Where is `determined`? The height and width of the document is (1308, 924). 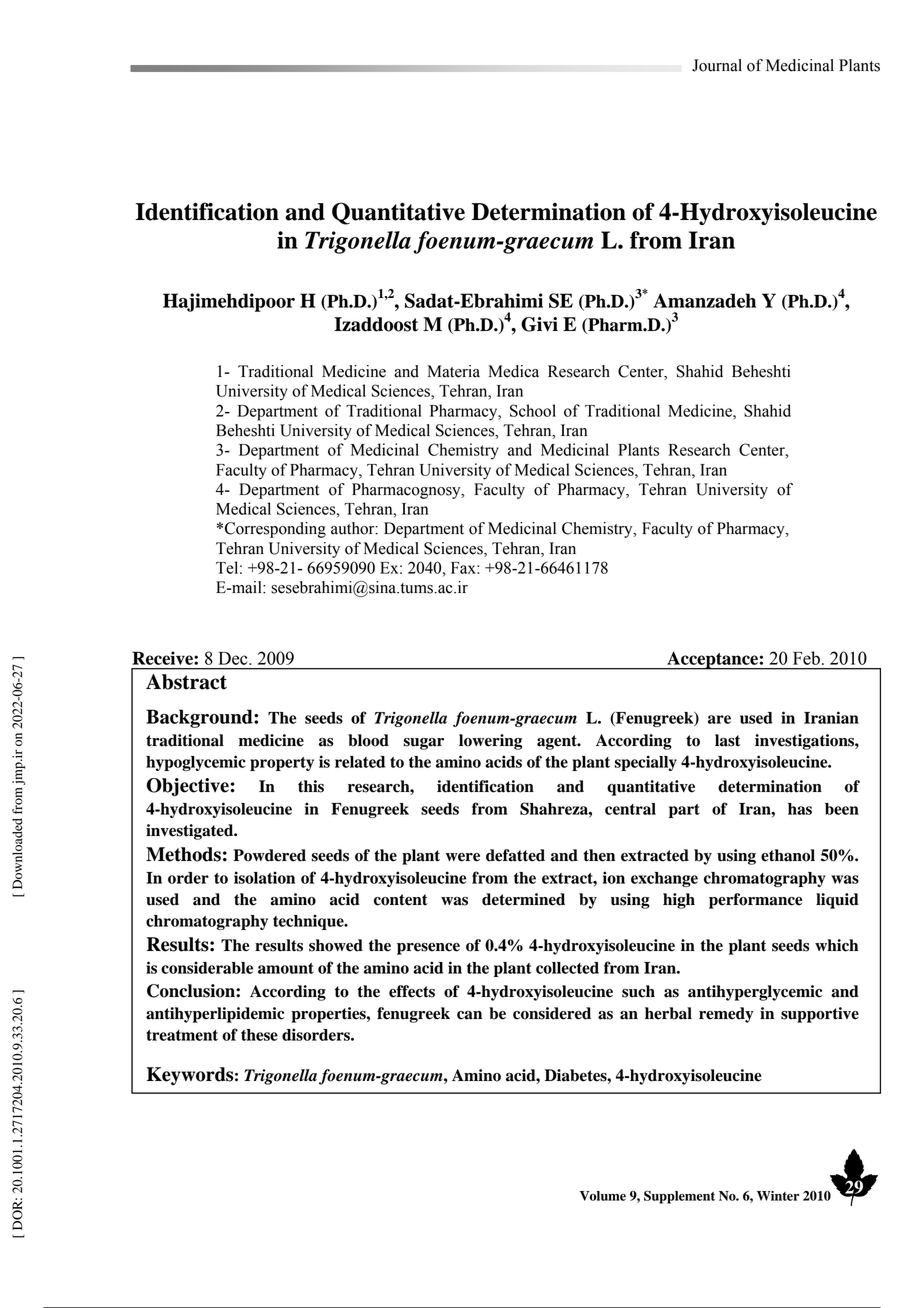
determined is located at coordinates (523, 899).
